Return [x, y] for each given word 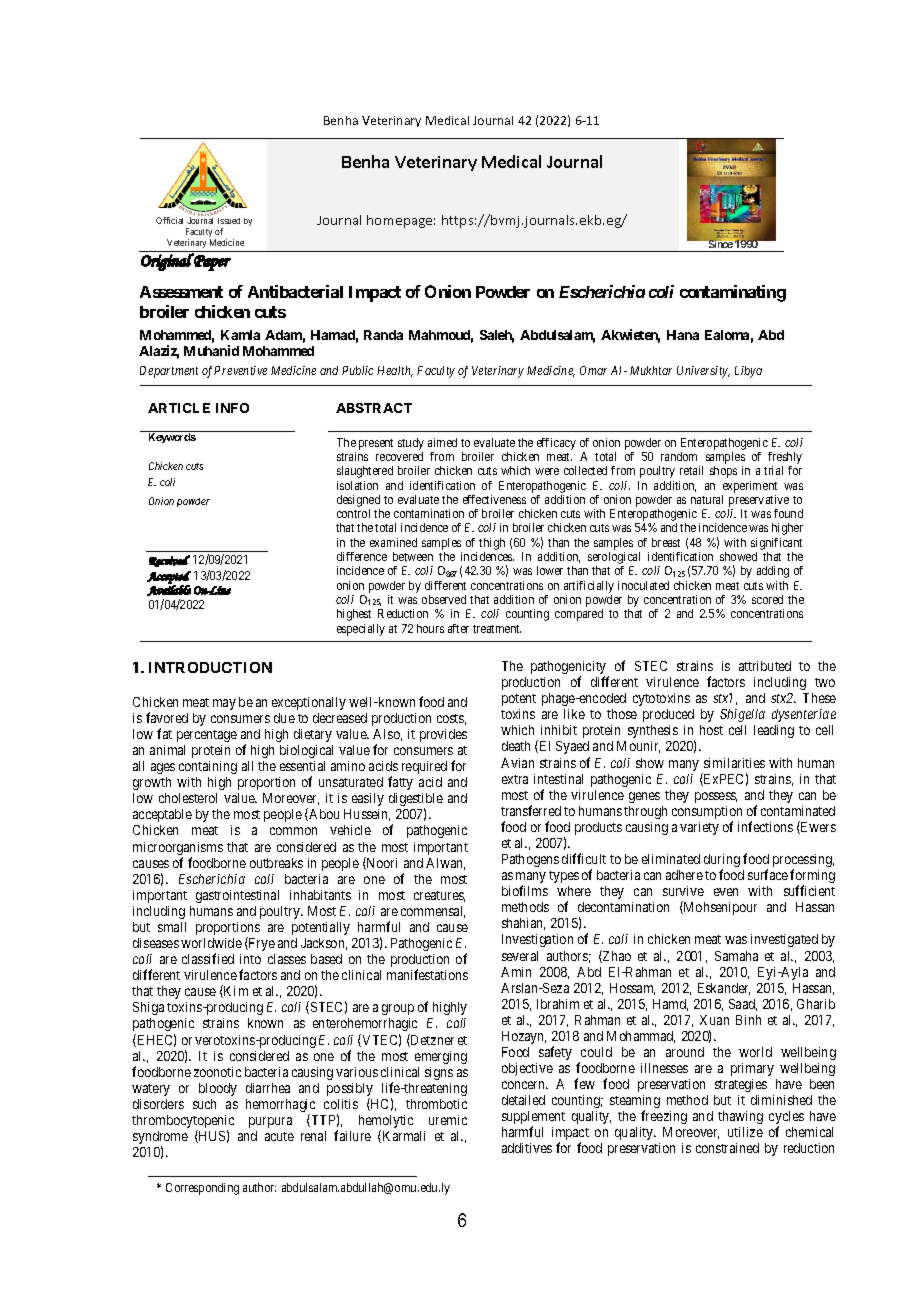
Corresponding [202, 1189]
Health [395, 371]
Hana [683, 335]
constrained [727, 1148]
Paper [211, 262]
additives [527, 1148]
